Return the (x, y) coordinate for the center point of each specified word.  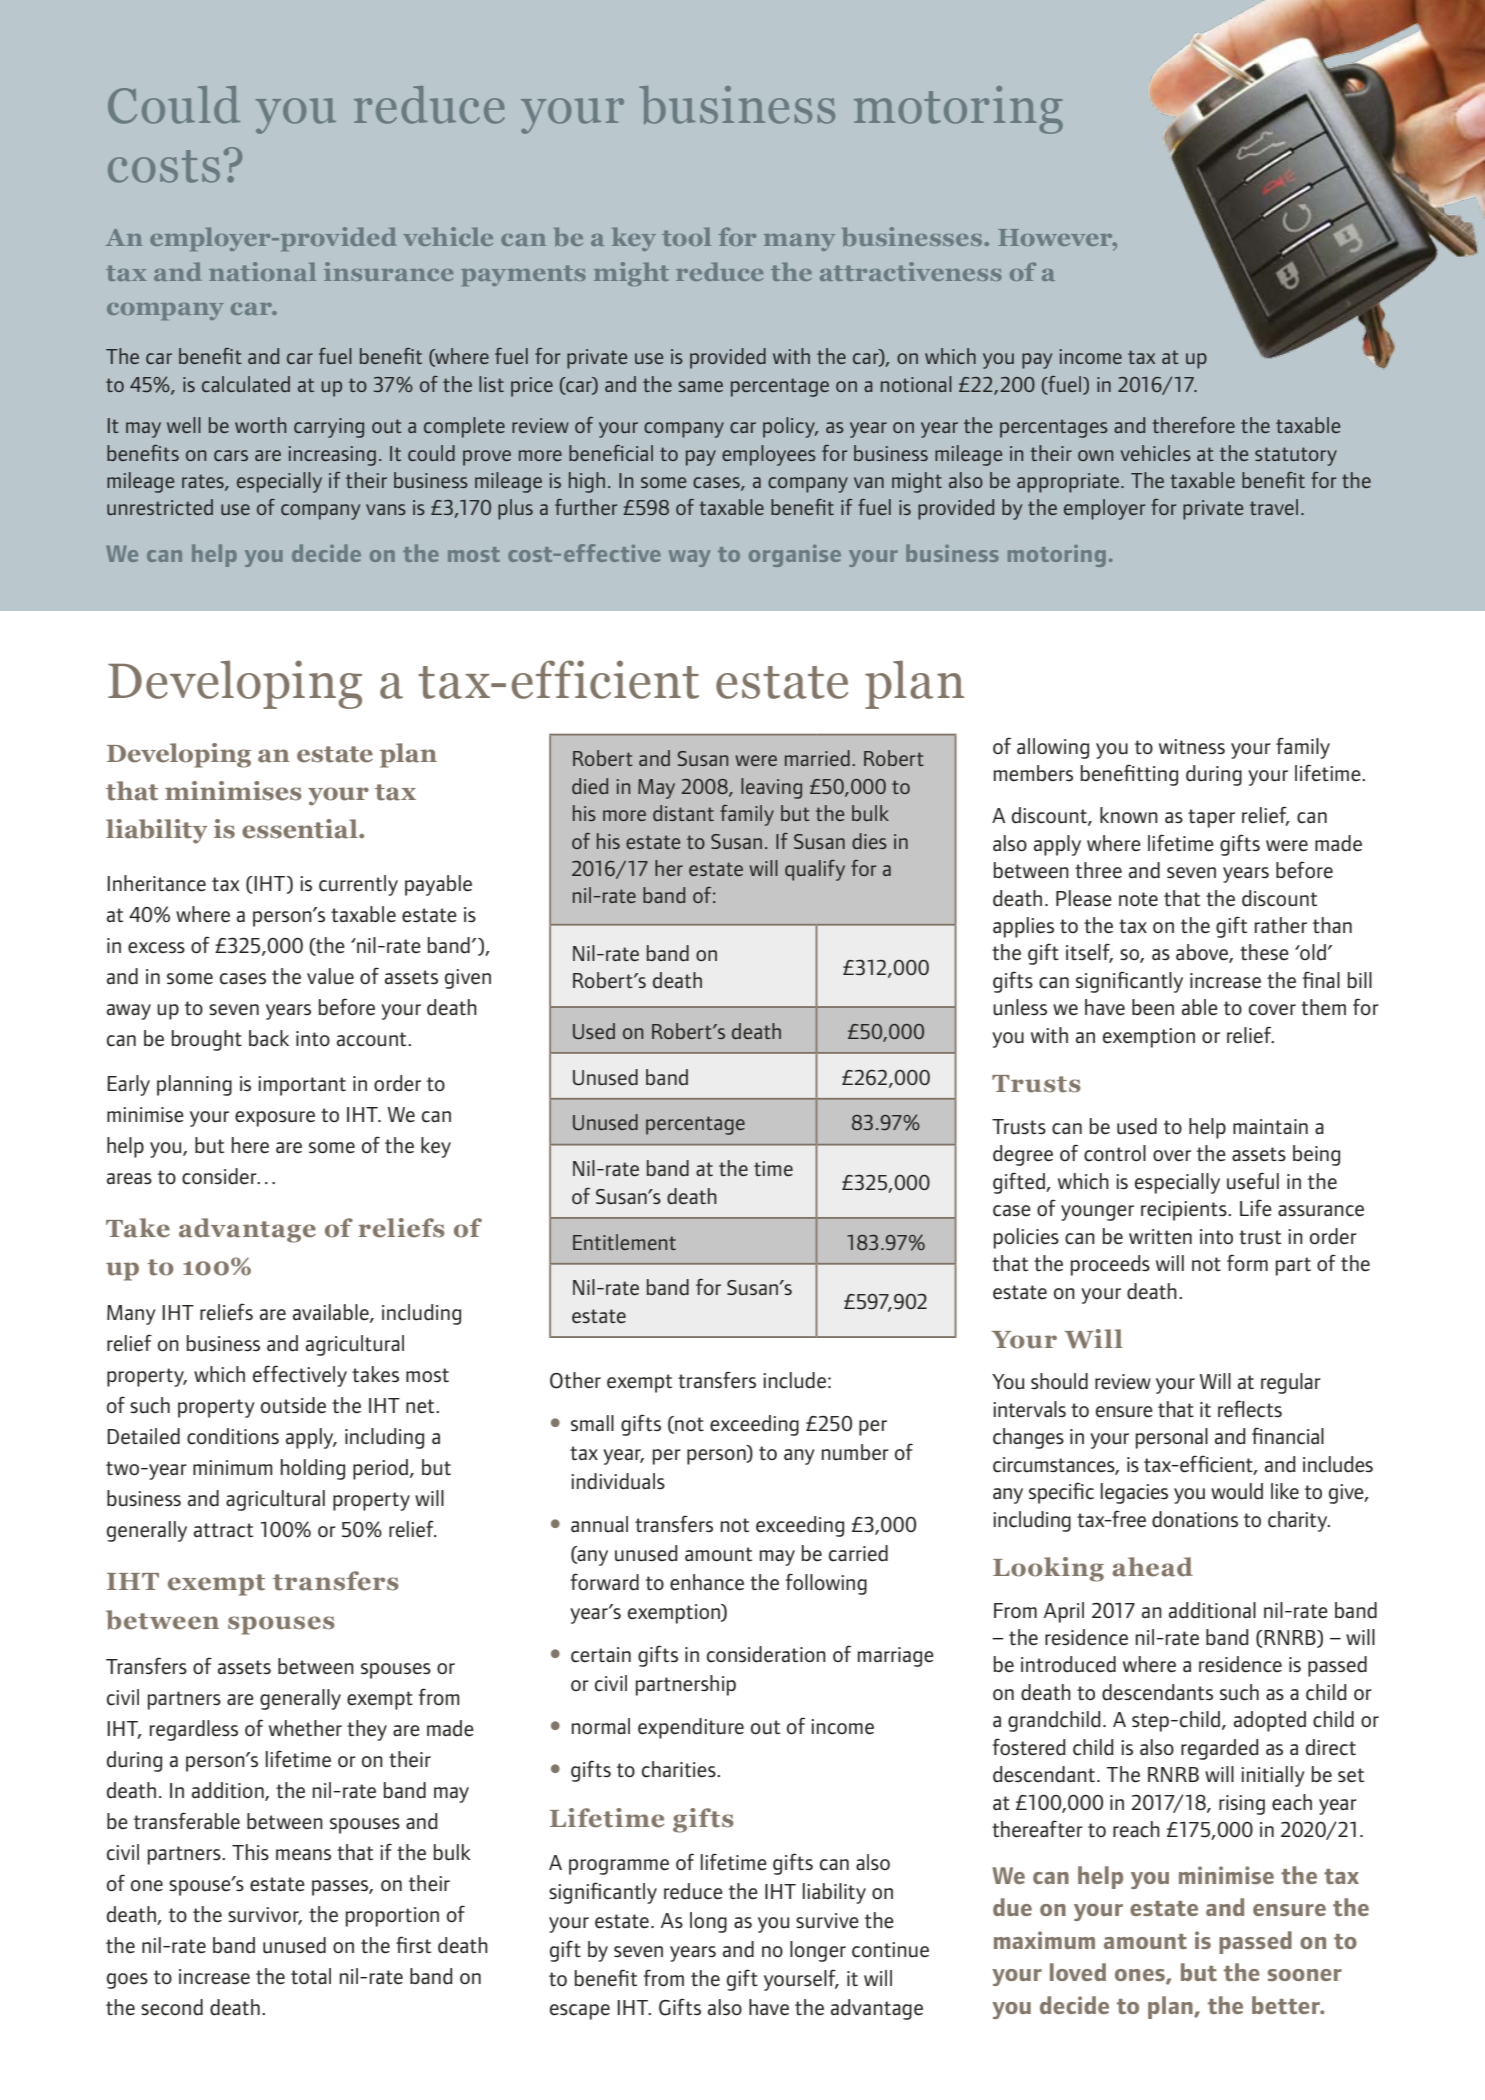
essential (301, 829)
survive (827, 1921)
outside (293, 1405)
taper (1211, 818)
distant (683, 813)
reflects (1250, 1409)
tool (686, 236)
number (855, 1452)
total (311, 1976)
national (262, 271)
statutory (1296, 456)
